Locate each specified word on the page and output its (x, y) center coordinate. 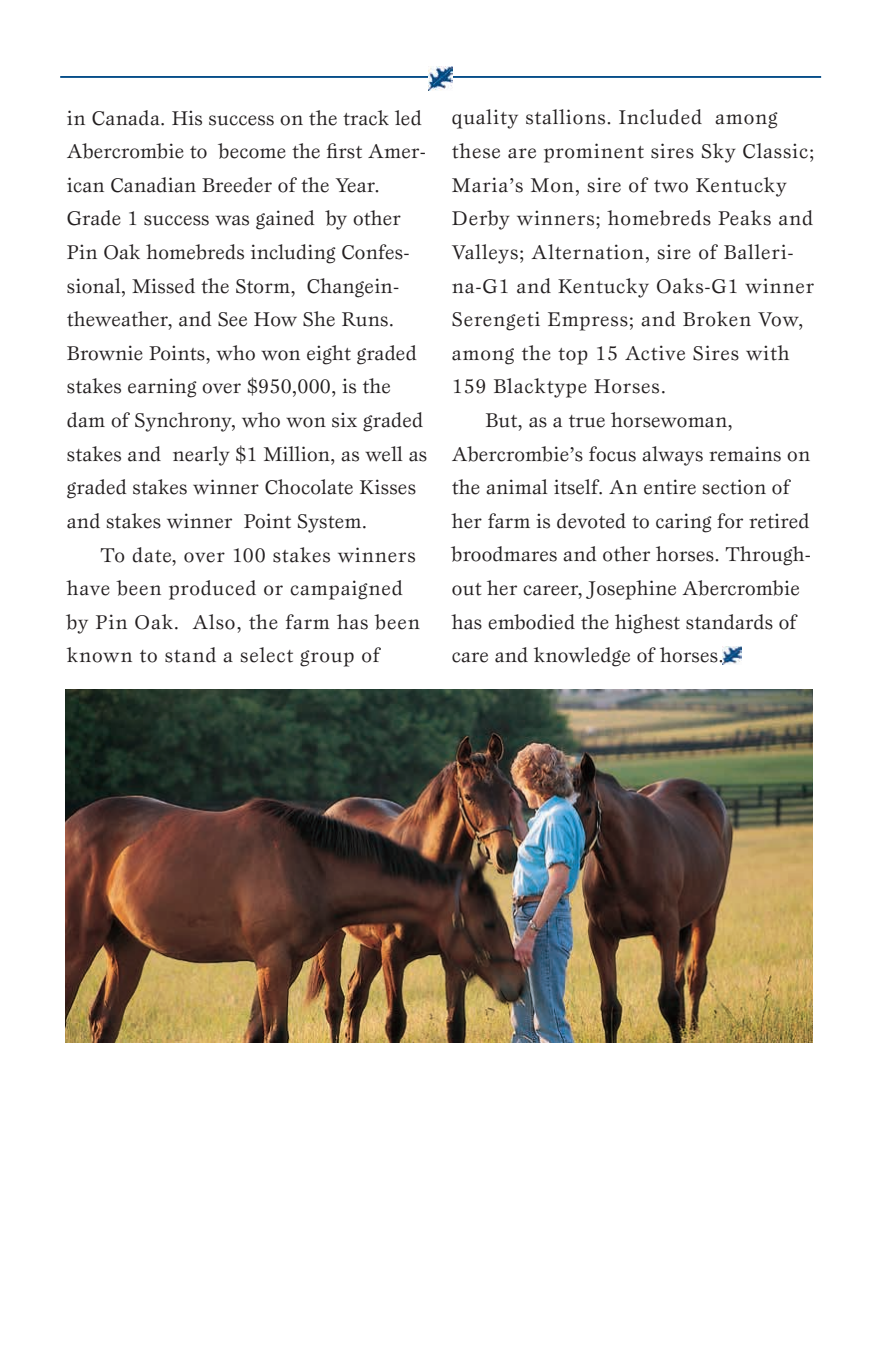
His (187, 118)
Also (213, 622)
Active (655, 353)
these (476, 151)
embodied (531, 622)
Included (660, 117)
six (344, 420)
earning (162, 388)
